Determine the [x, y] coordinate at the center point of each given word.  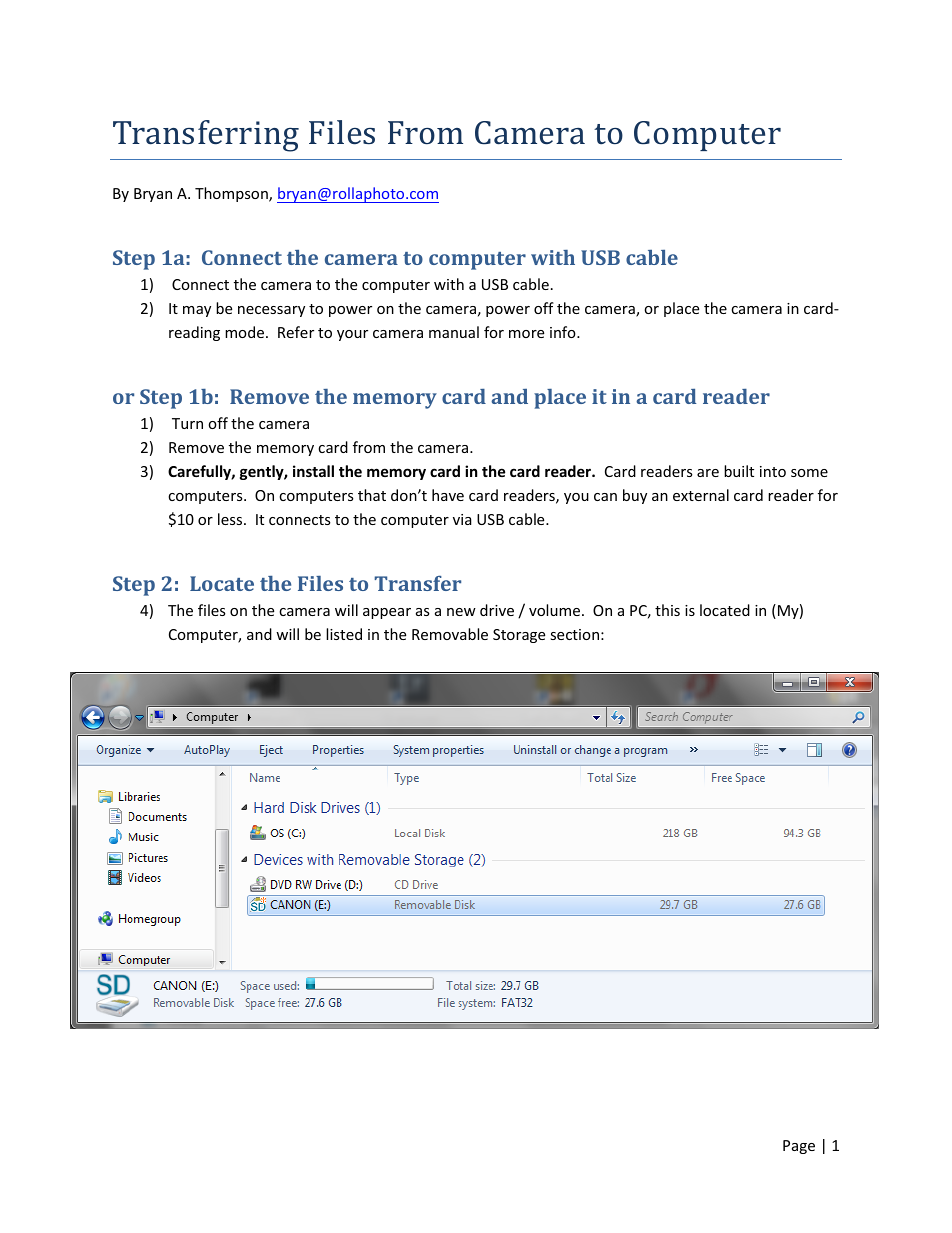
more [526, 334]
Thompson [232, 194]
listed [344, 634]
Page [799, 1147]
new [461, 612]
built [739, 471]
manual [454, 332]
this [667, 610]
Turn [187, 423]
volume [556, 610]
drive [497, 610]
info [564, 332]
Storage [519, 636]
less [231, 519]
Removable [450, 634]
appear [387, 613]
